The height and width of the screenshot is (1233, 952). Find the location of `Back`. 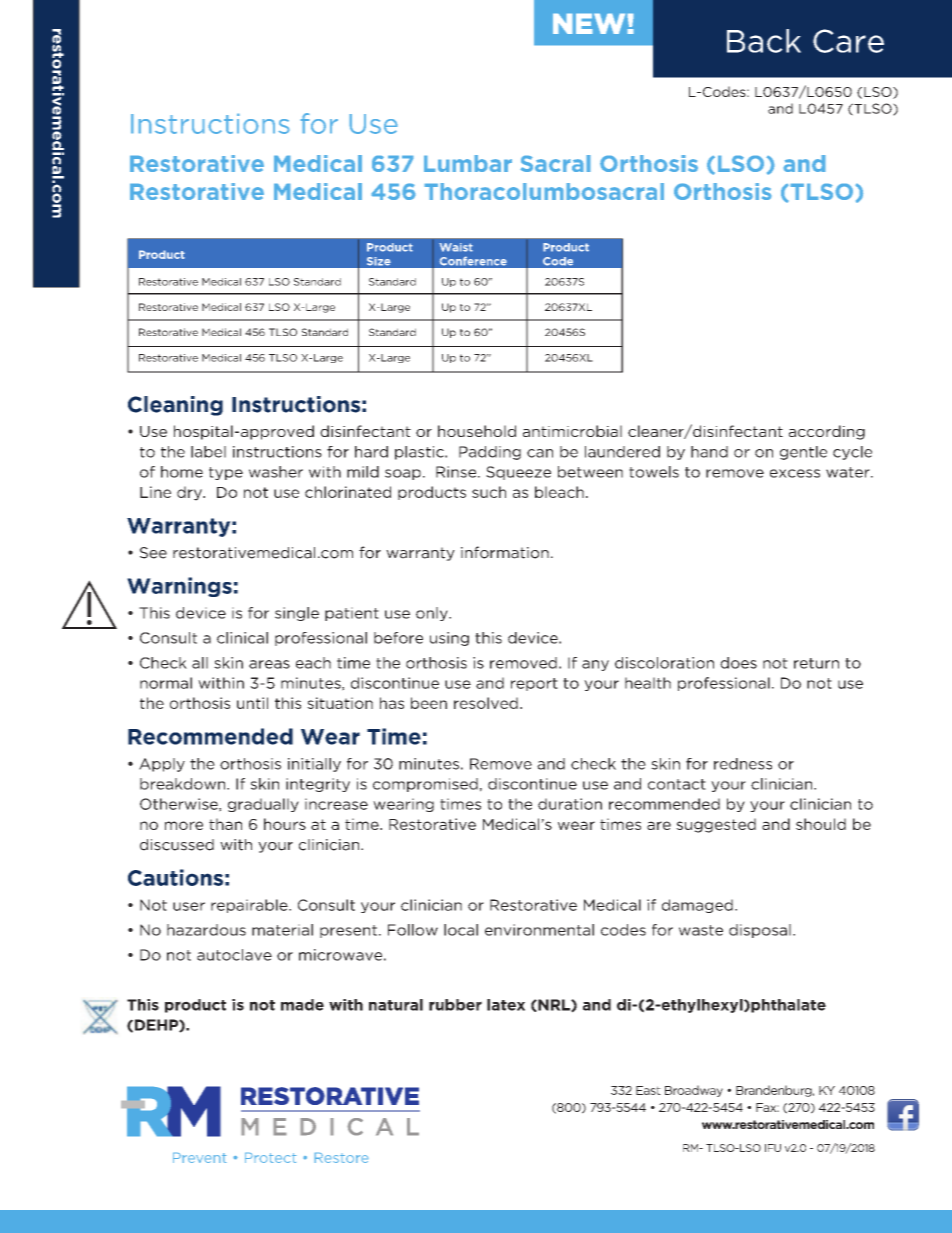

Back is located at coordinates (764, 41).
